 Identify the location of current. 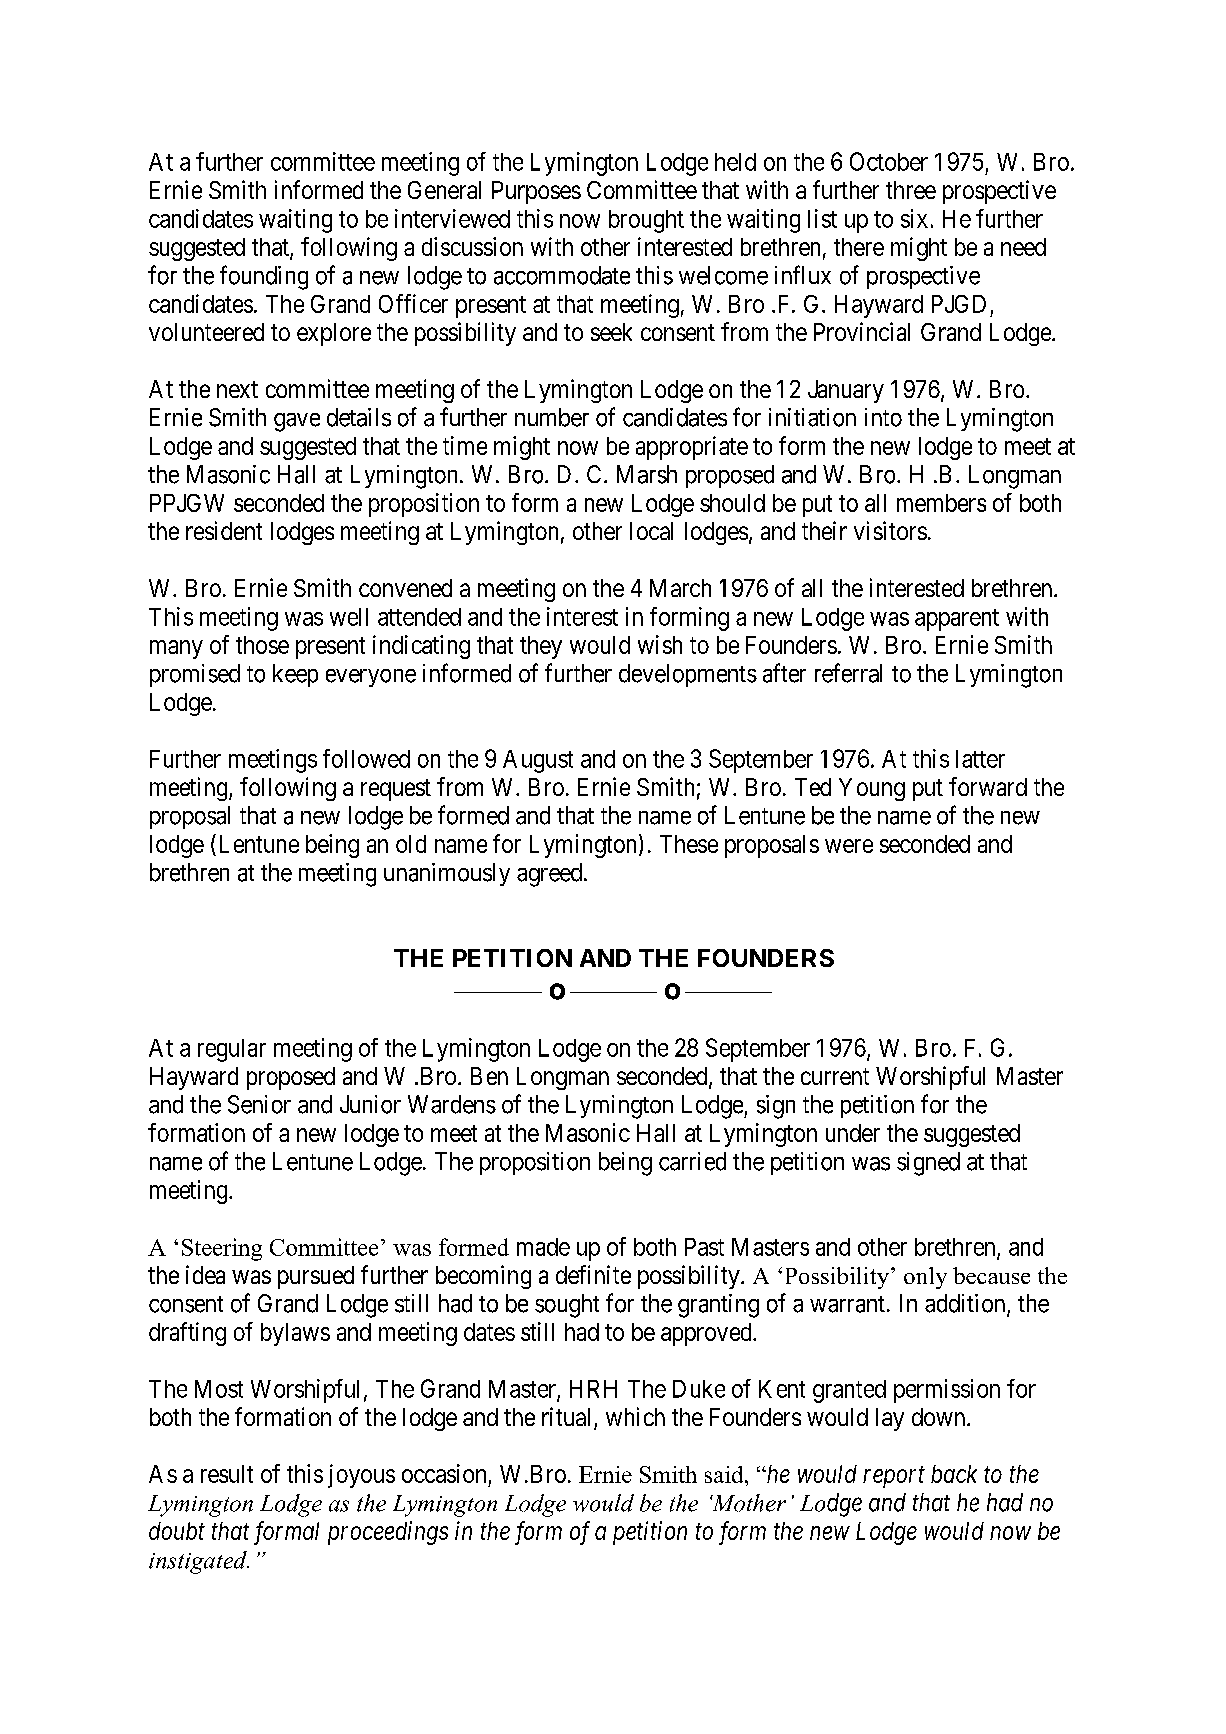
(835, 1076).
